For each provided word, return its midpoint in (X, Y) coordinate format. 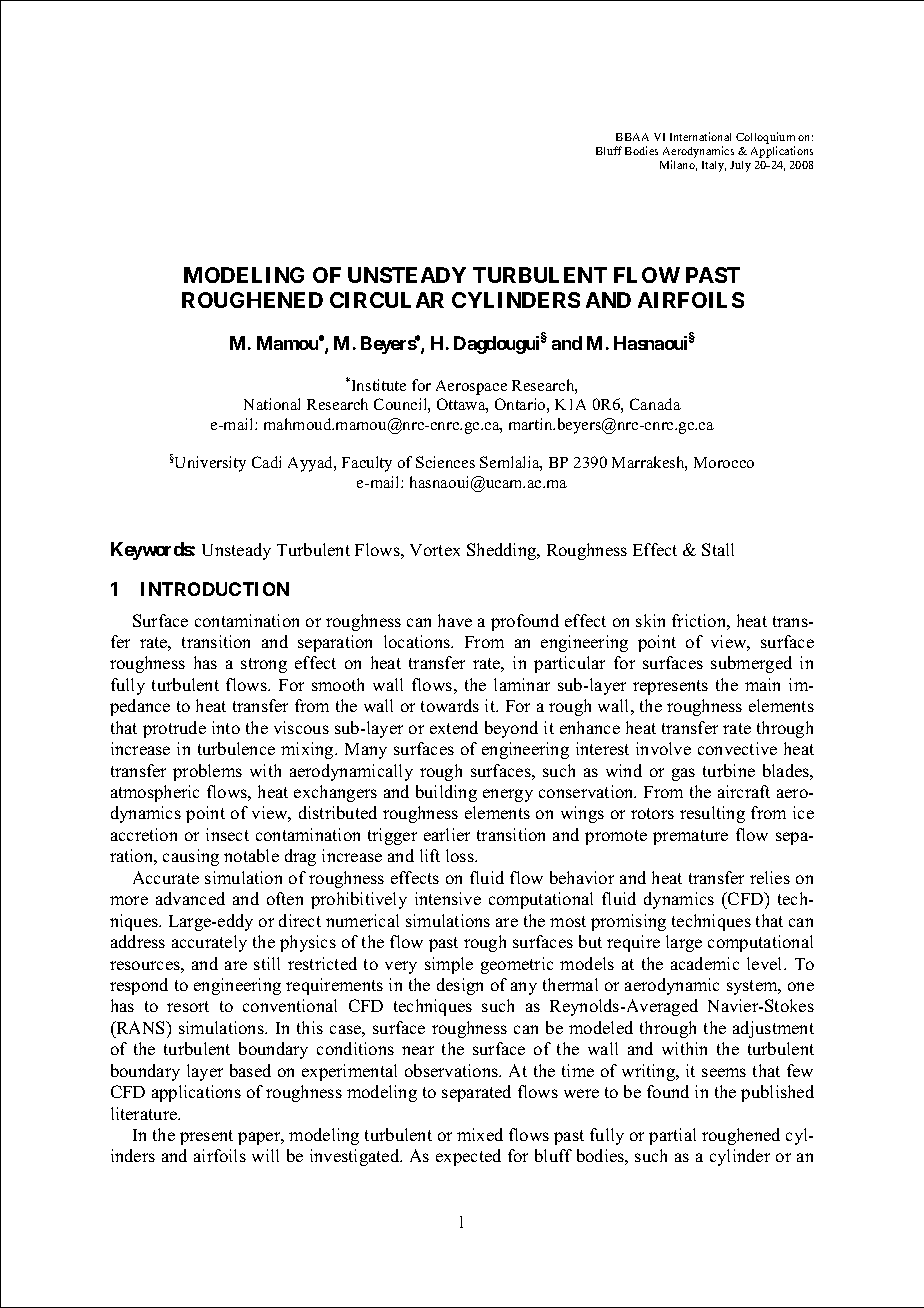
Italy (714, 166)
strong (264, 665)
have (455, 620)
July (740, 166)
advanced (190, 898)
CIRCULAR (387, 300)
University (209, 464)
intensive (448, 898)
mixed (480, 1134)
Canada (655, 404)
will (265, 1155)
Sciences (445, 462)
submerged (751, 664)
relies (770, 877)
